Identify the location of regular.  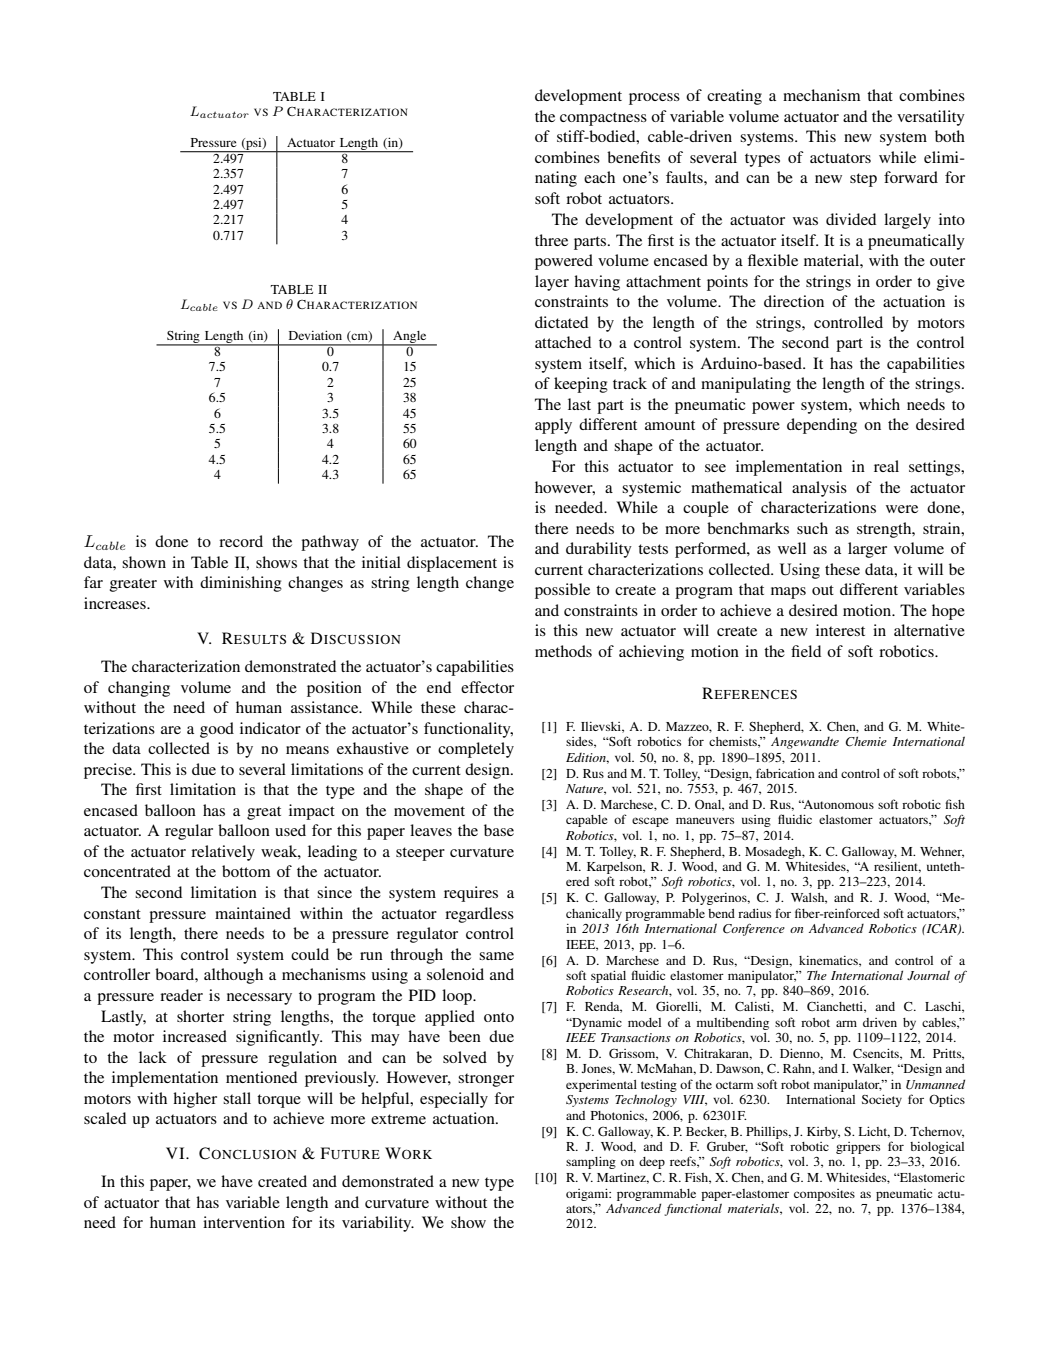
(189, 832).
